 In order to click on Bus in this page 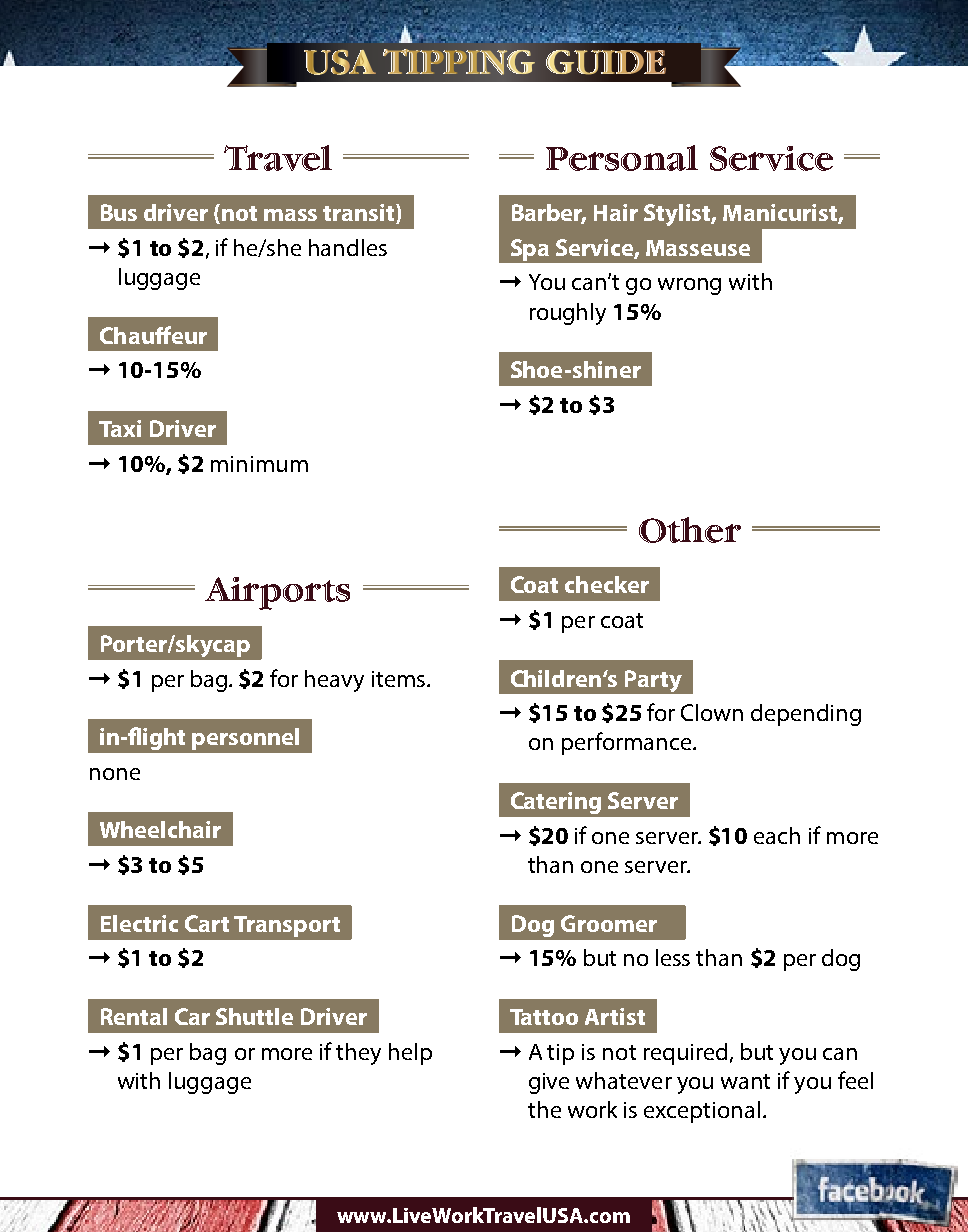, I will do `click(119, 212)`.
